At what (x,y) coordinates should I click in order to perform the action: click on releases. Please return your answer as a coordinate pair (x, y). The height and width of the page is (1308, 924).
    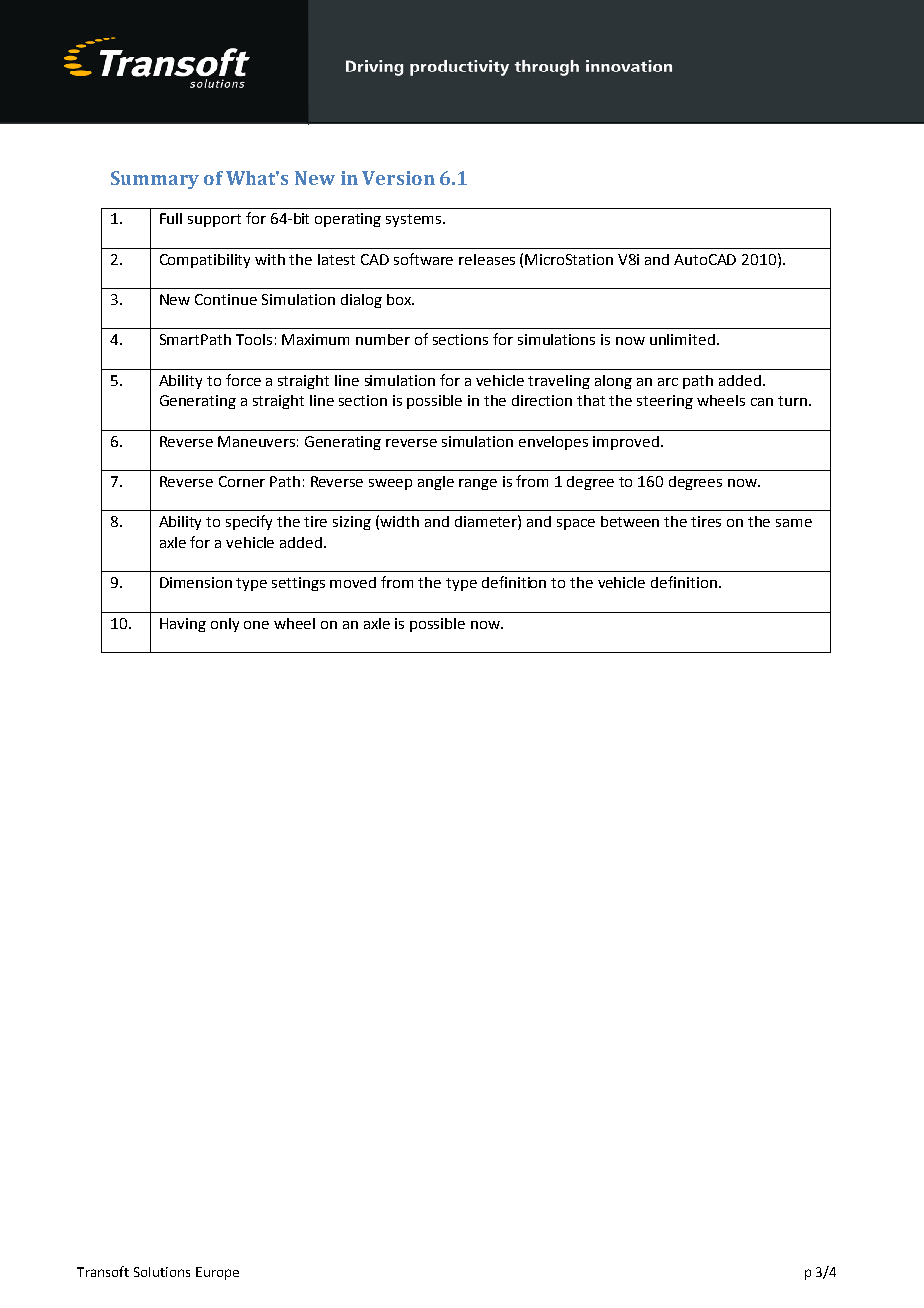
    Looking at the image, I should click on (487, 259).
